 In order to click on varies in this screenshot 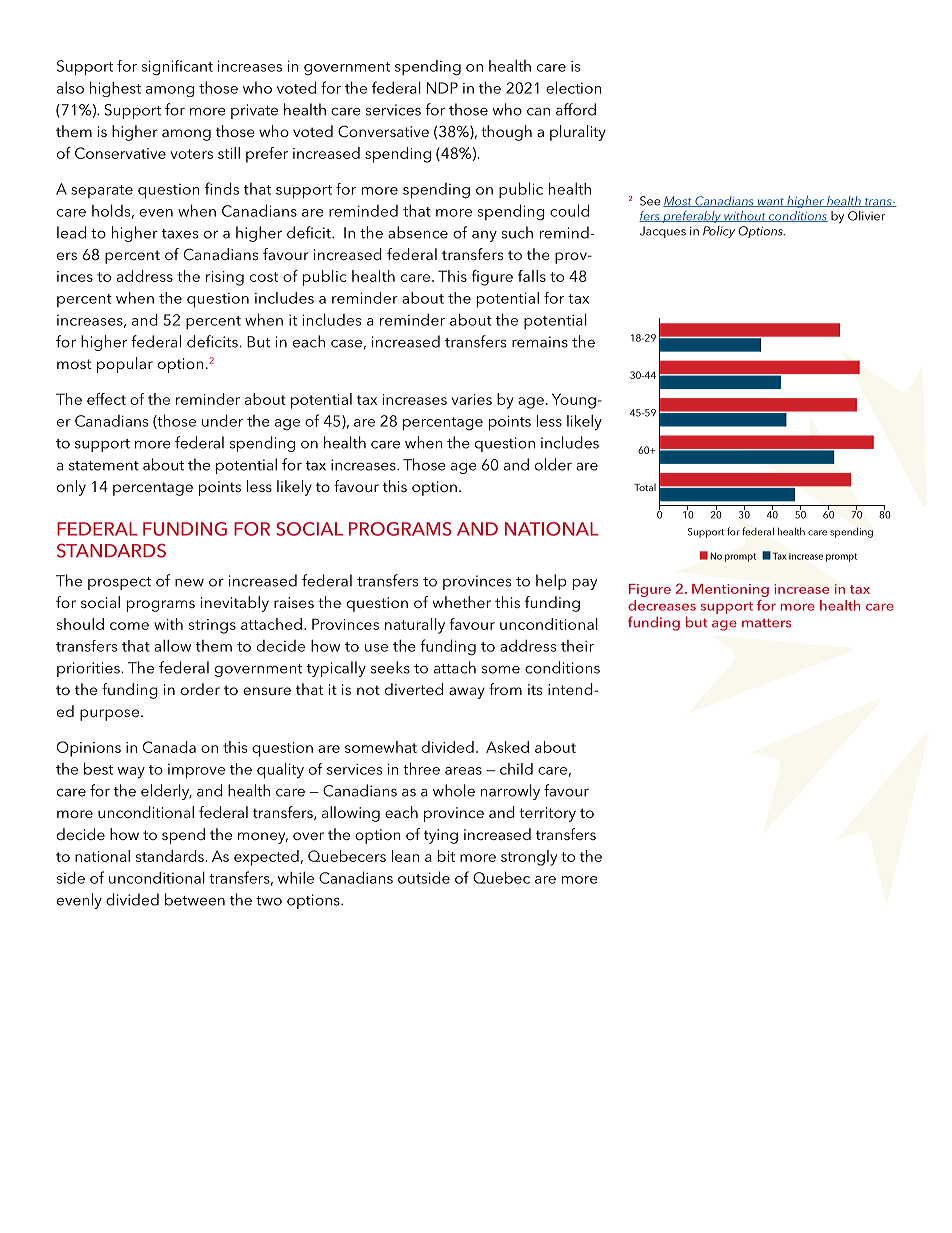, I will do `click(471, 399)`.
